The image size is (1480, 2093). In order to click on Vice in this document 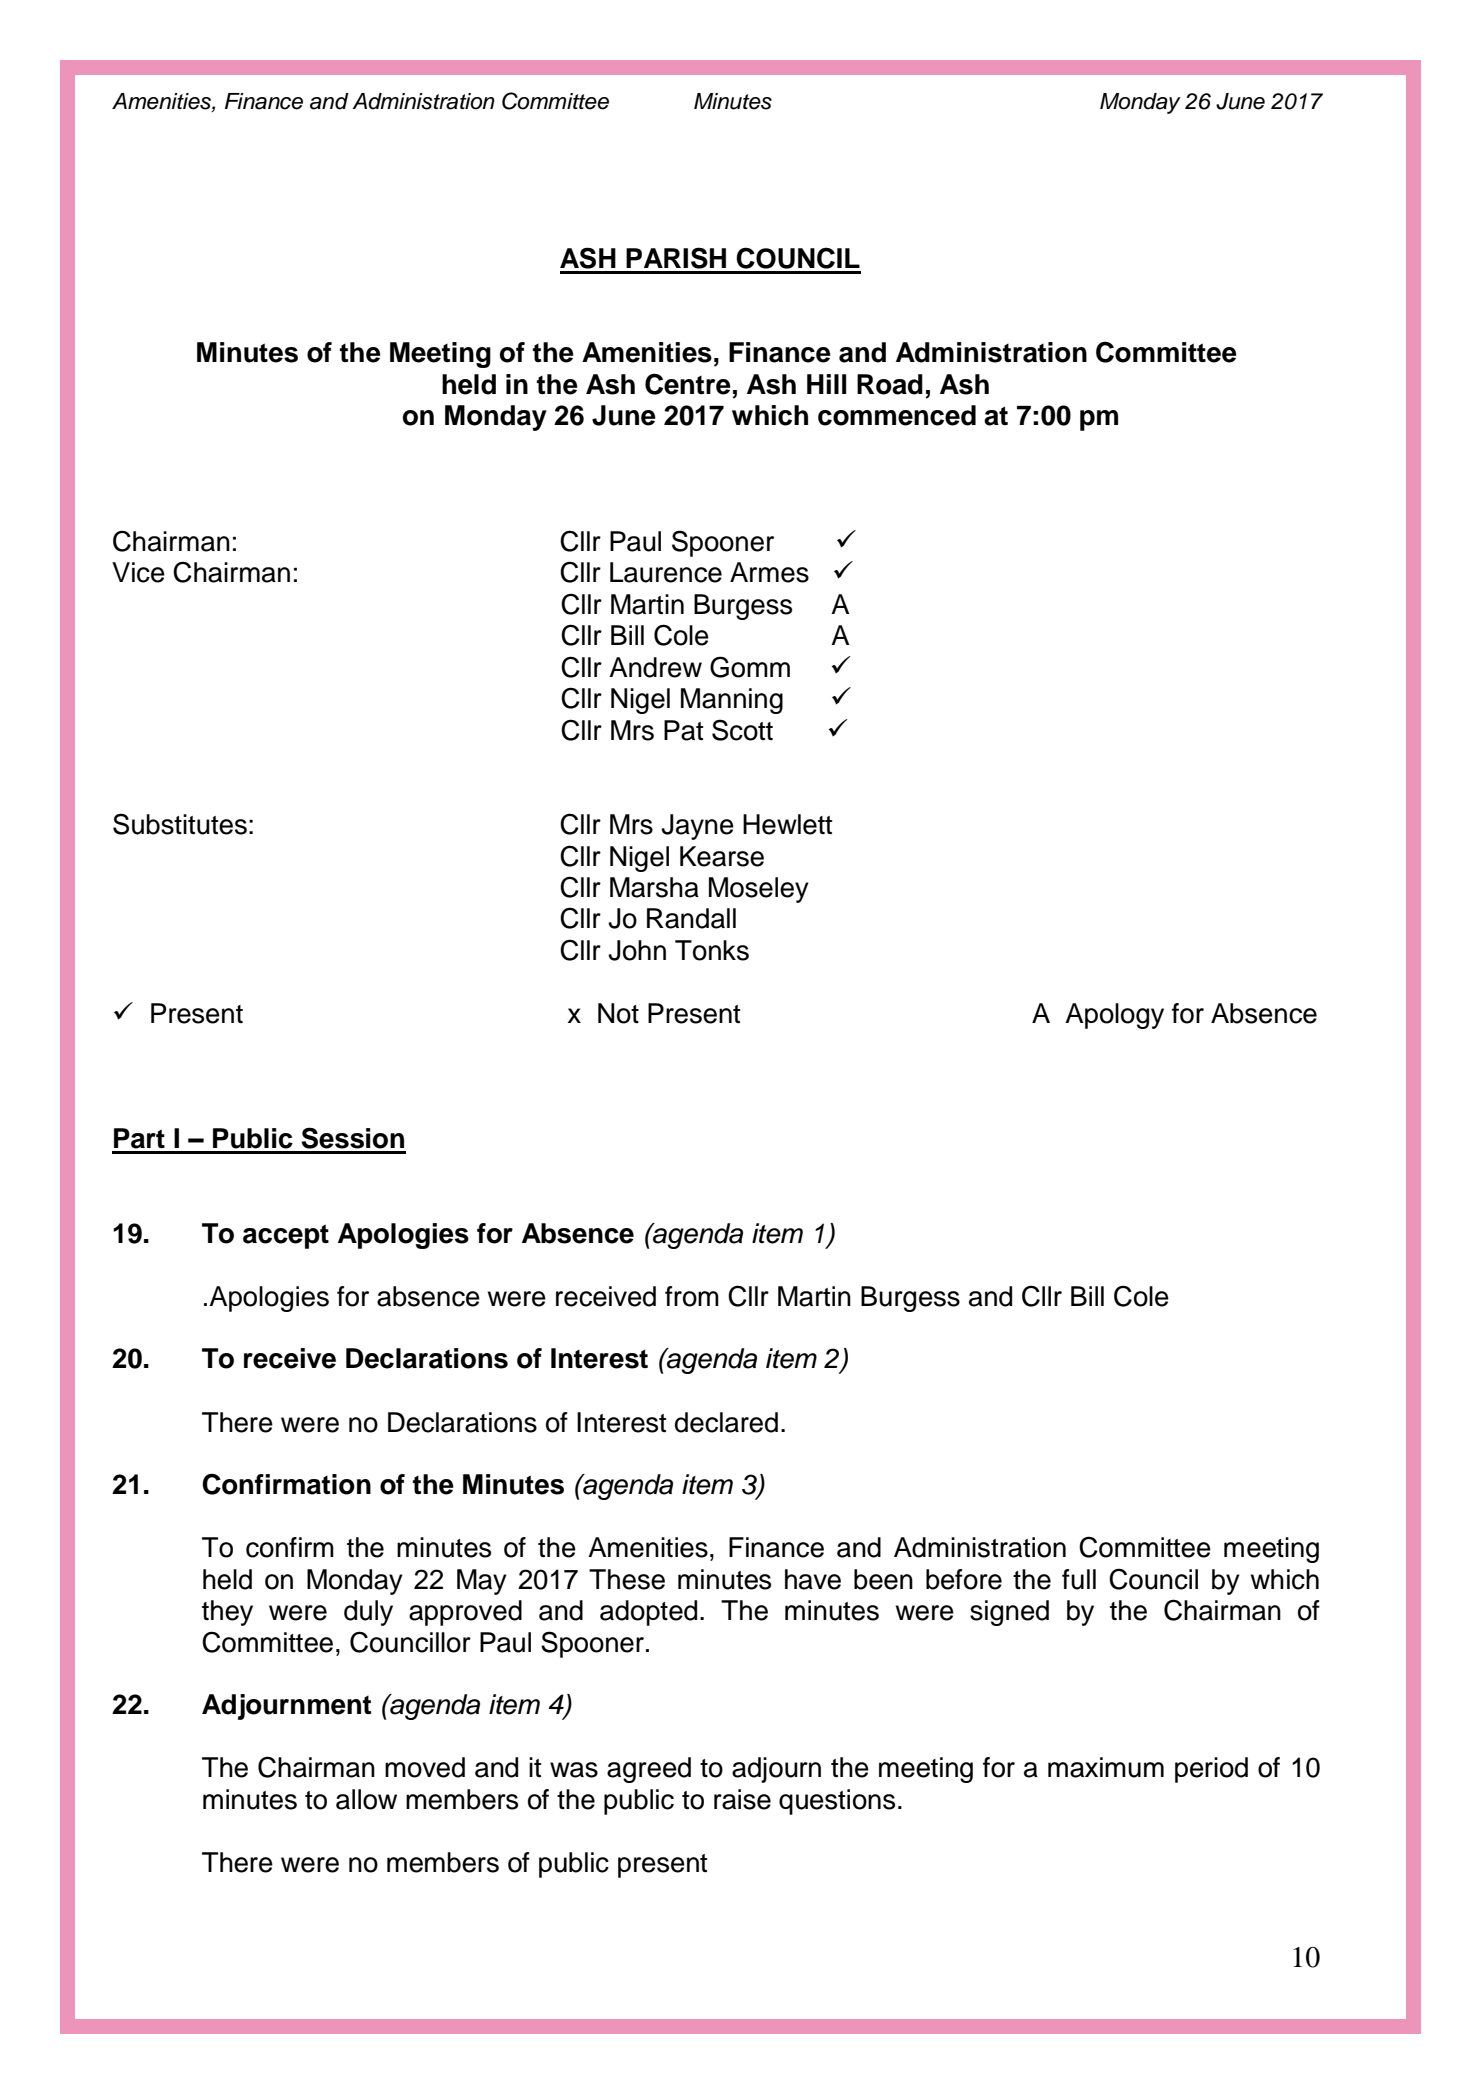, I will do `click(138, 572)`.
